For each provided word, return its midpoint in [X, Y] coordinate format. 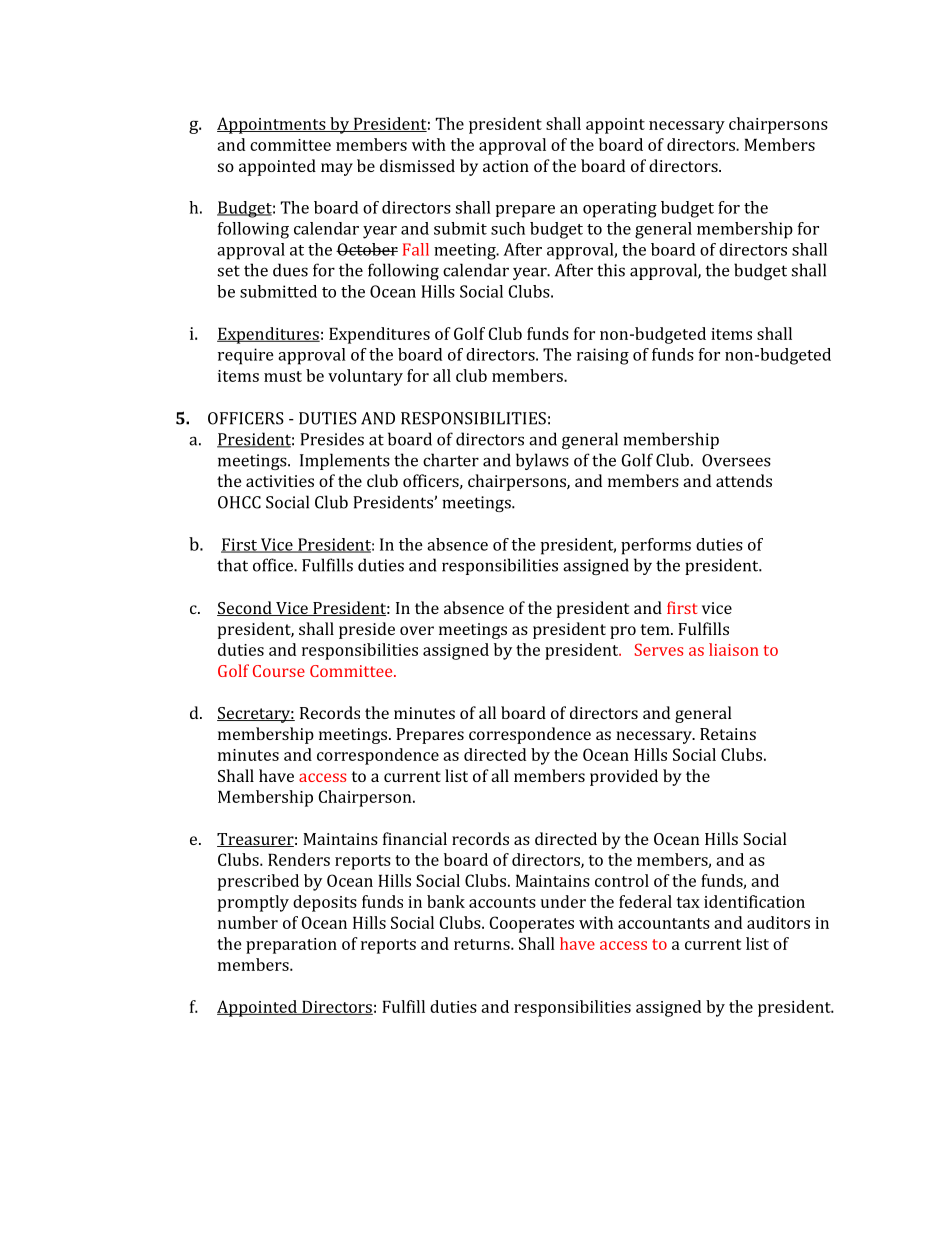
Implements [345, 461]
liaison [734, 649]
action [506, 166]
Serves [659, 649]
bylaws [542, 461]
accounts [502, 902]
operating [620, 209]
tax [688, 902]
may [337, 169]
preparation [291, 946]
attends [744, 480]
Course [279, 671]
